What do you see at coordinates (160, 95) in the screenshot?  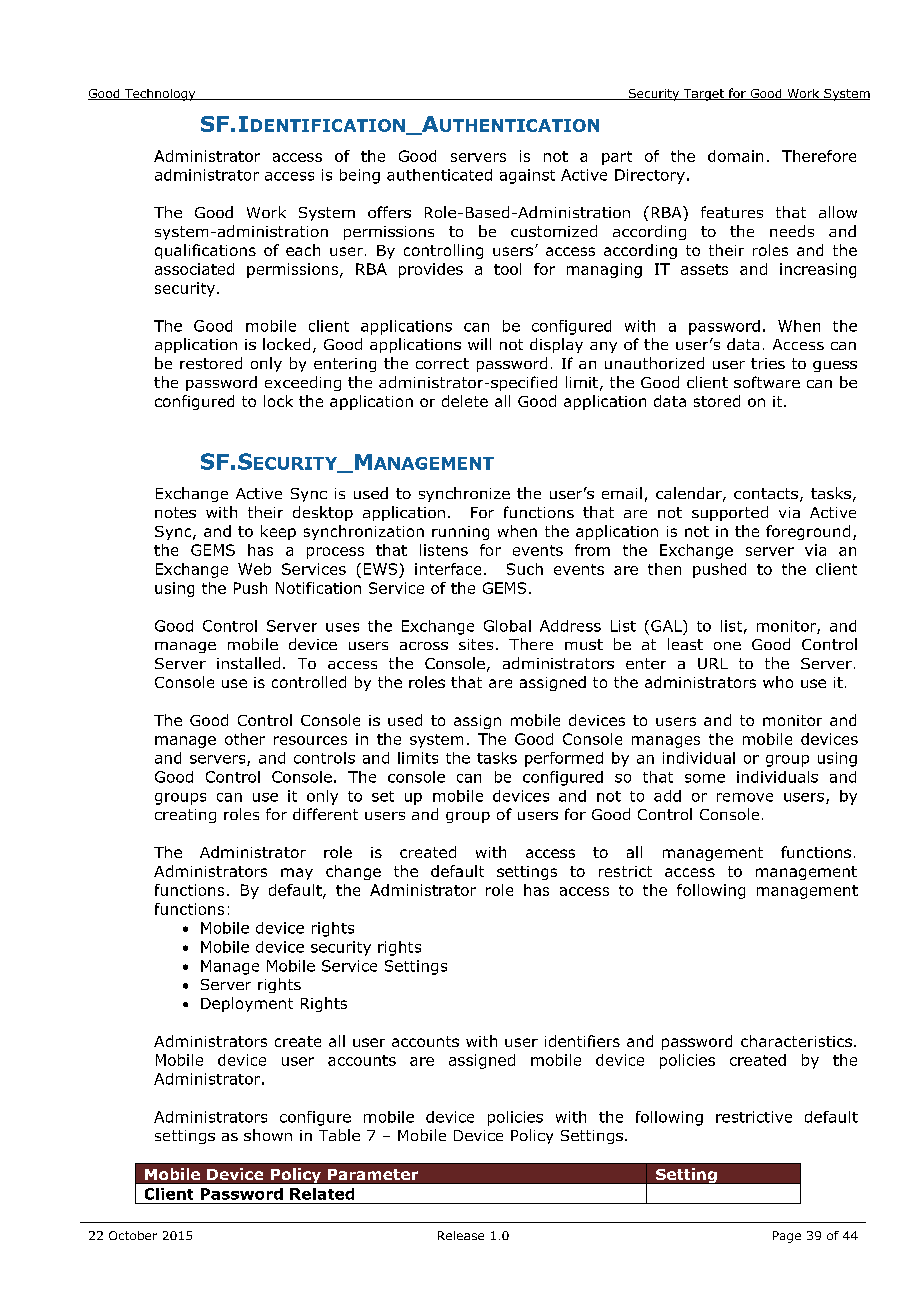 I see `Technology` at bounding box center [160, 95].
